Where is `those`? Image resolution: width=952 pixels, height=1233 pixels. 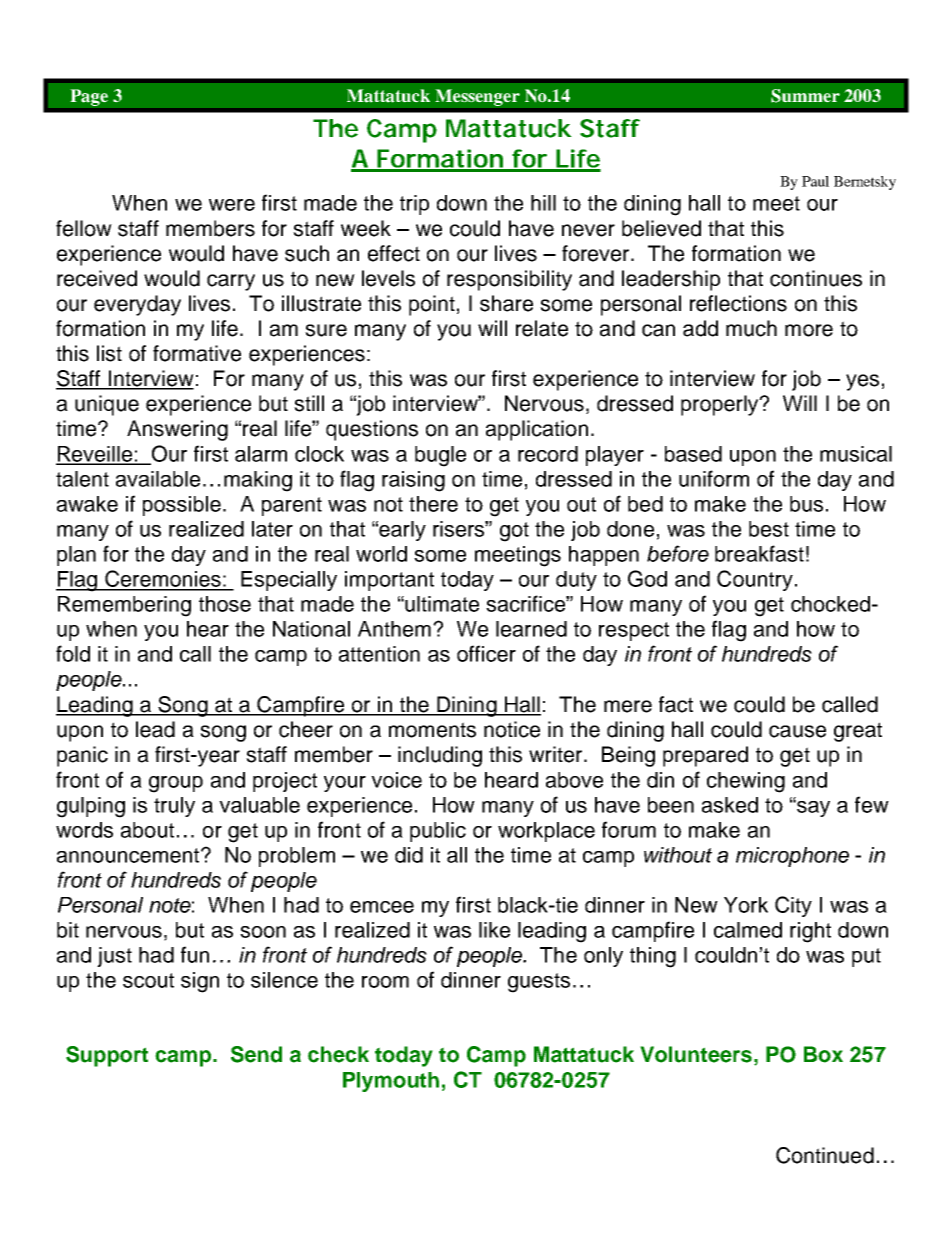 those is located at coordinates (225, 604).
